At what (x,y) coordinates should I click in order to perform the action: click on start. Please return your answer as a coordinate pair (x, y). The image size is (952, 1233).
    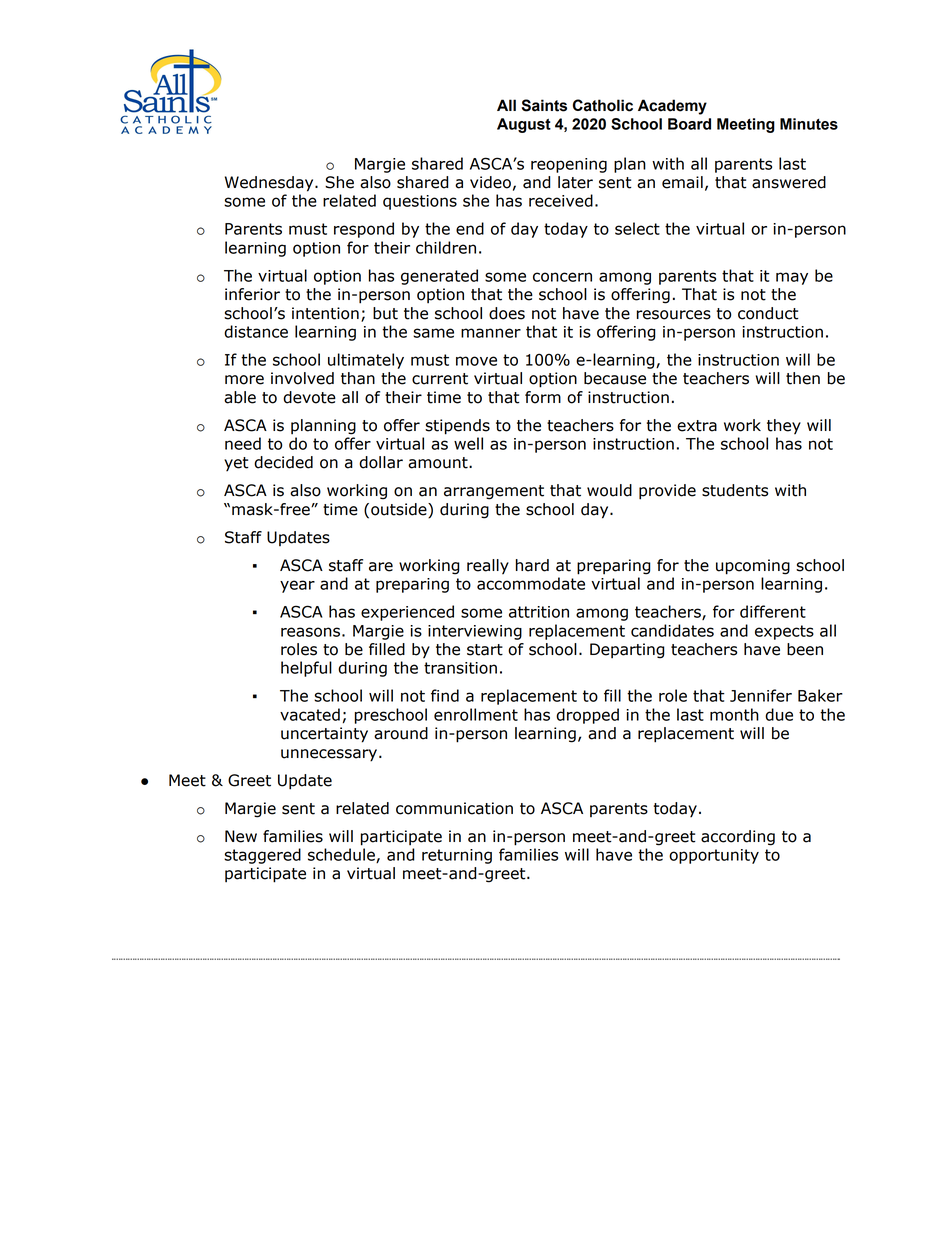
    Looking at the image, I should click on (485, 650).
